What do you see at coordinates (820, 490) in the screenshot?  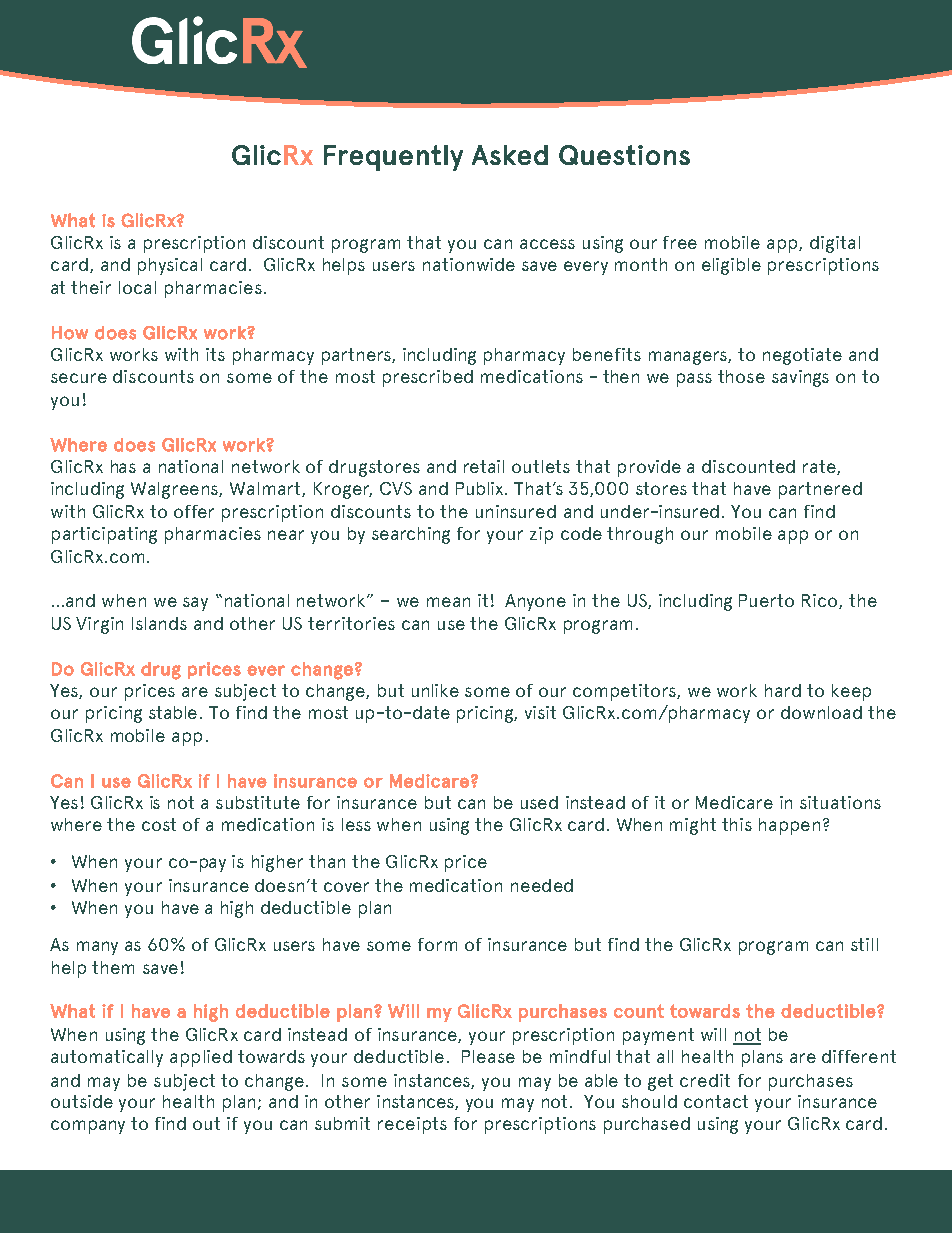 I see `partnered` at bounding box center [820, 490].
